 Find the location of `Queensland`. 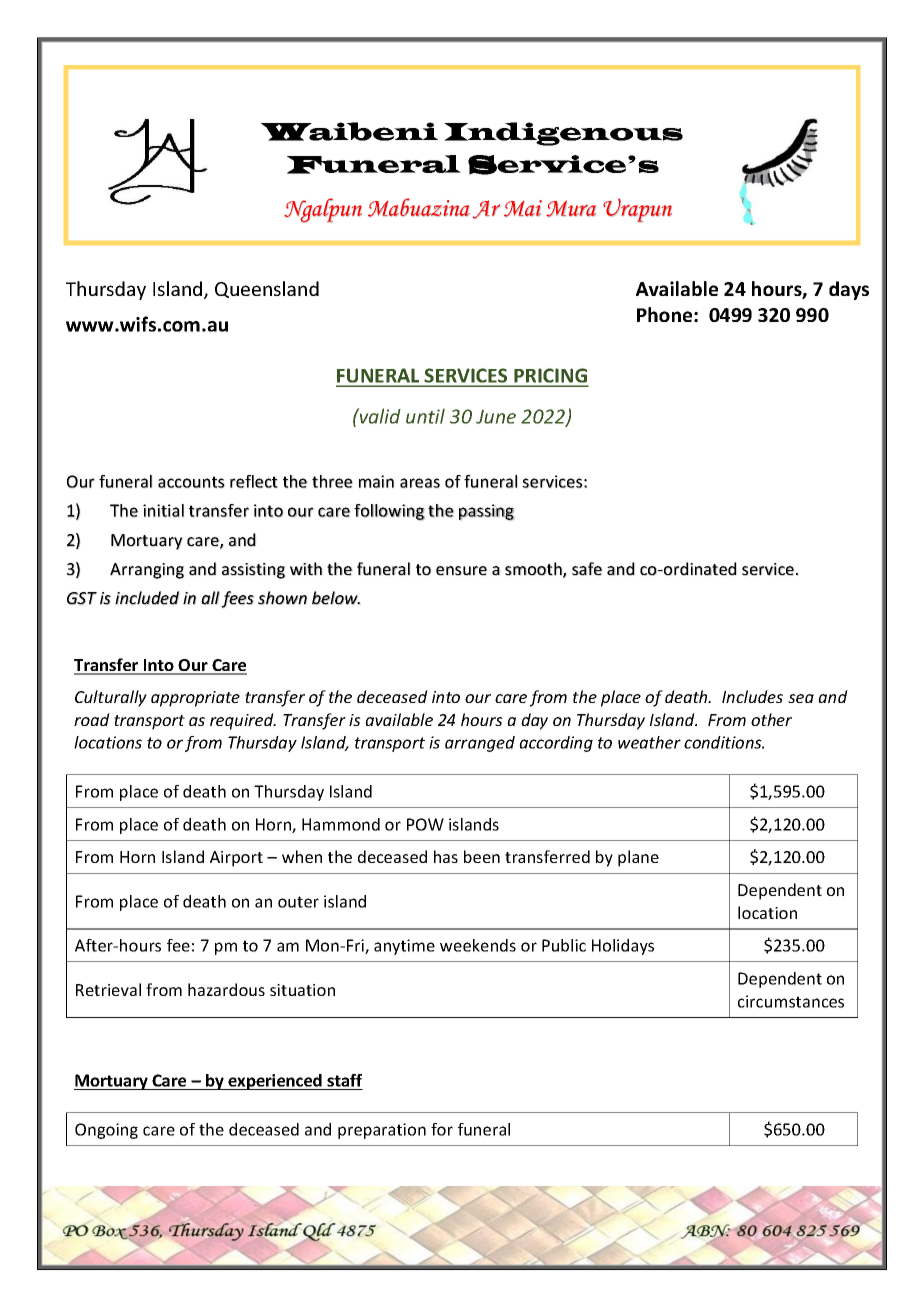

Queensland is located at coordinates (267, 289).
